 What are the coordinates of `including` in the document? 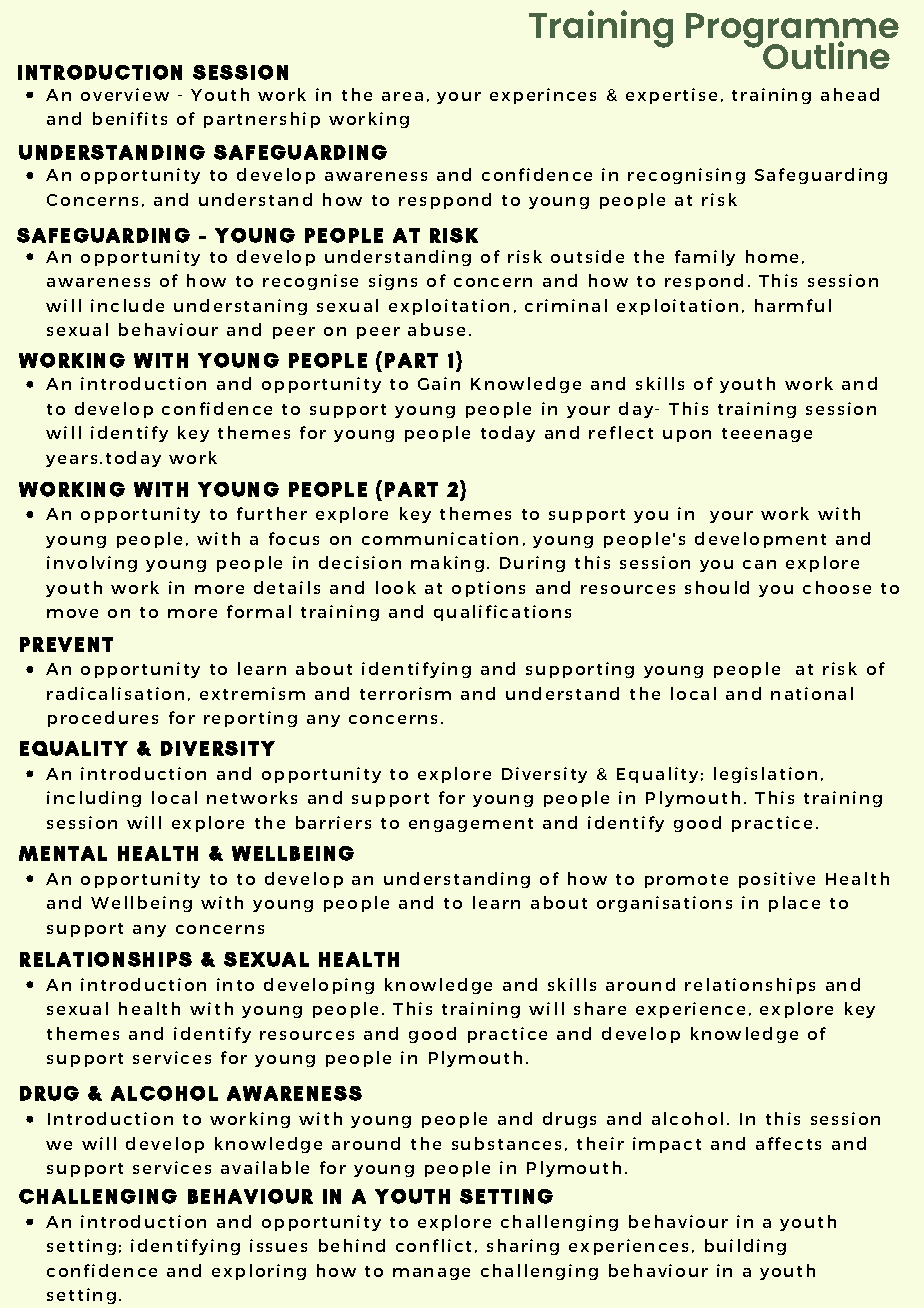 It's located at (94, 799).
